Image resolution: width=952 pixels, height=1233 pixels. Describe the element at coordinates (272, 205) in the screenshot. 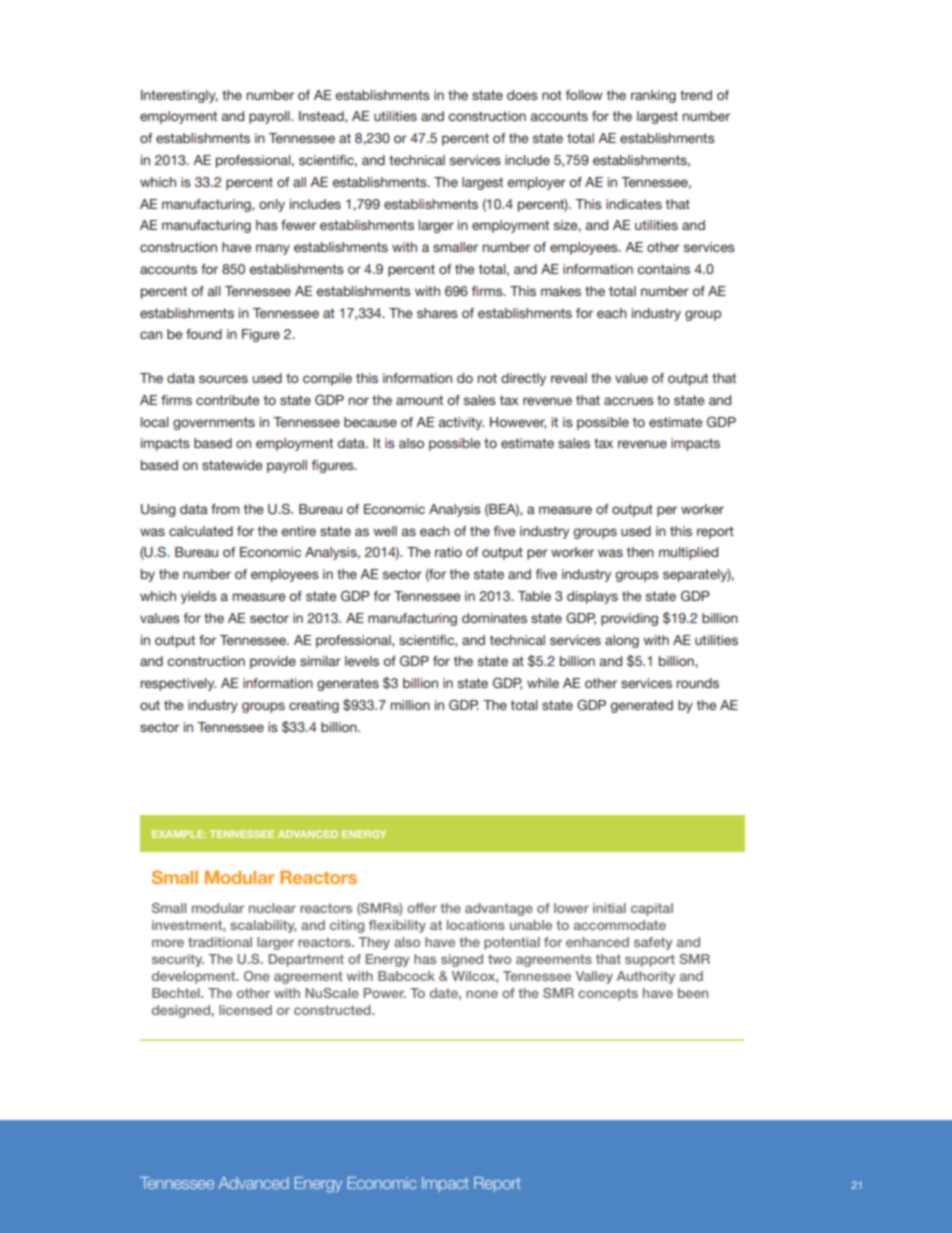

I see `only` at that location.
